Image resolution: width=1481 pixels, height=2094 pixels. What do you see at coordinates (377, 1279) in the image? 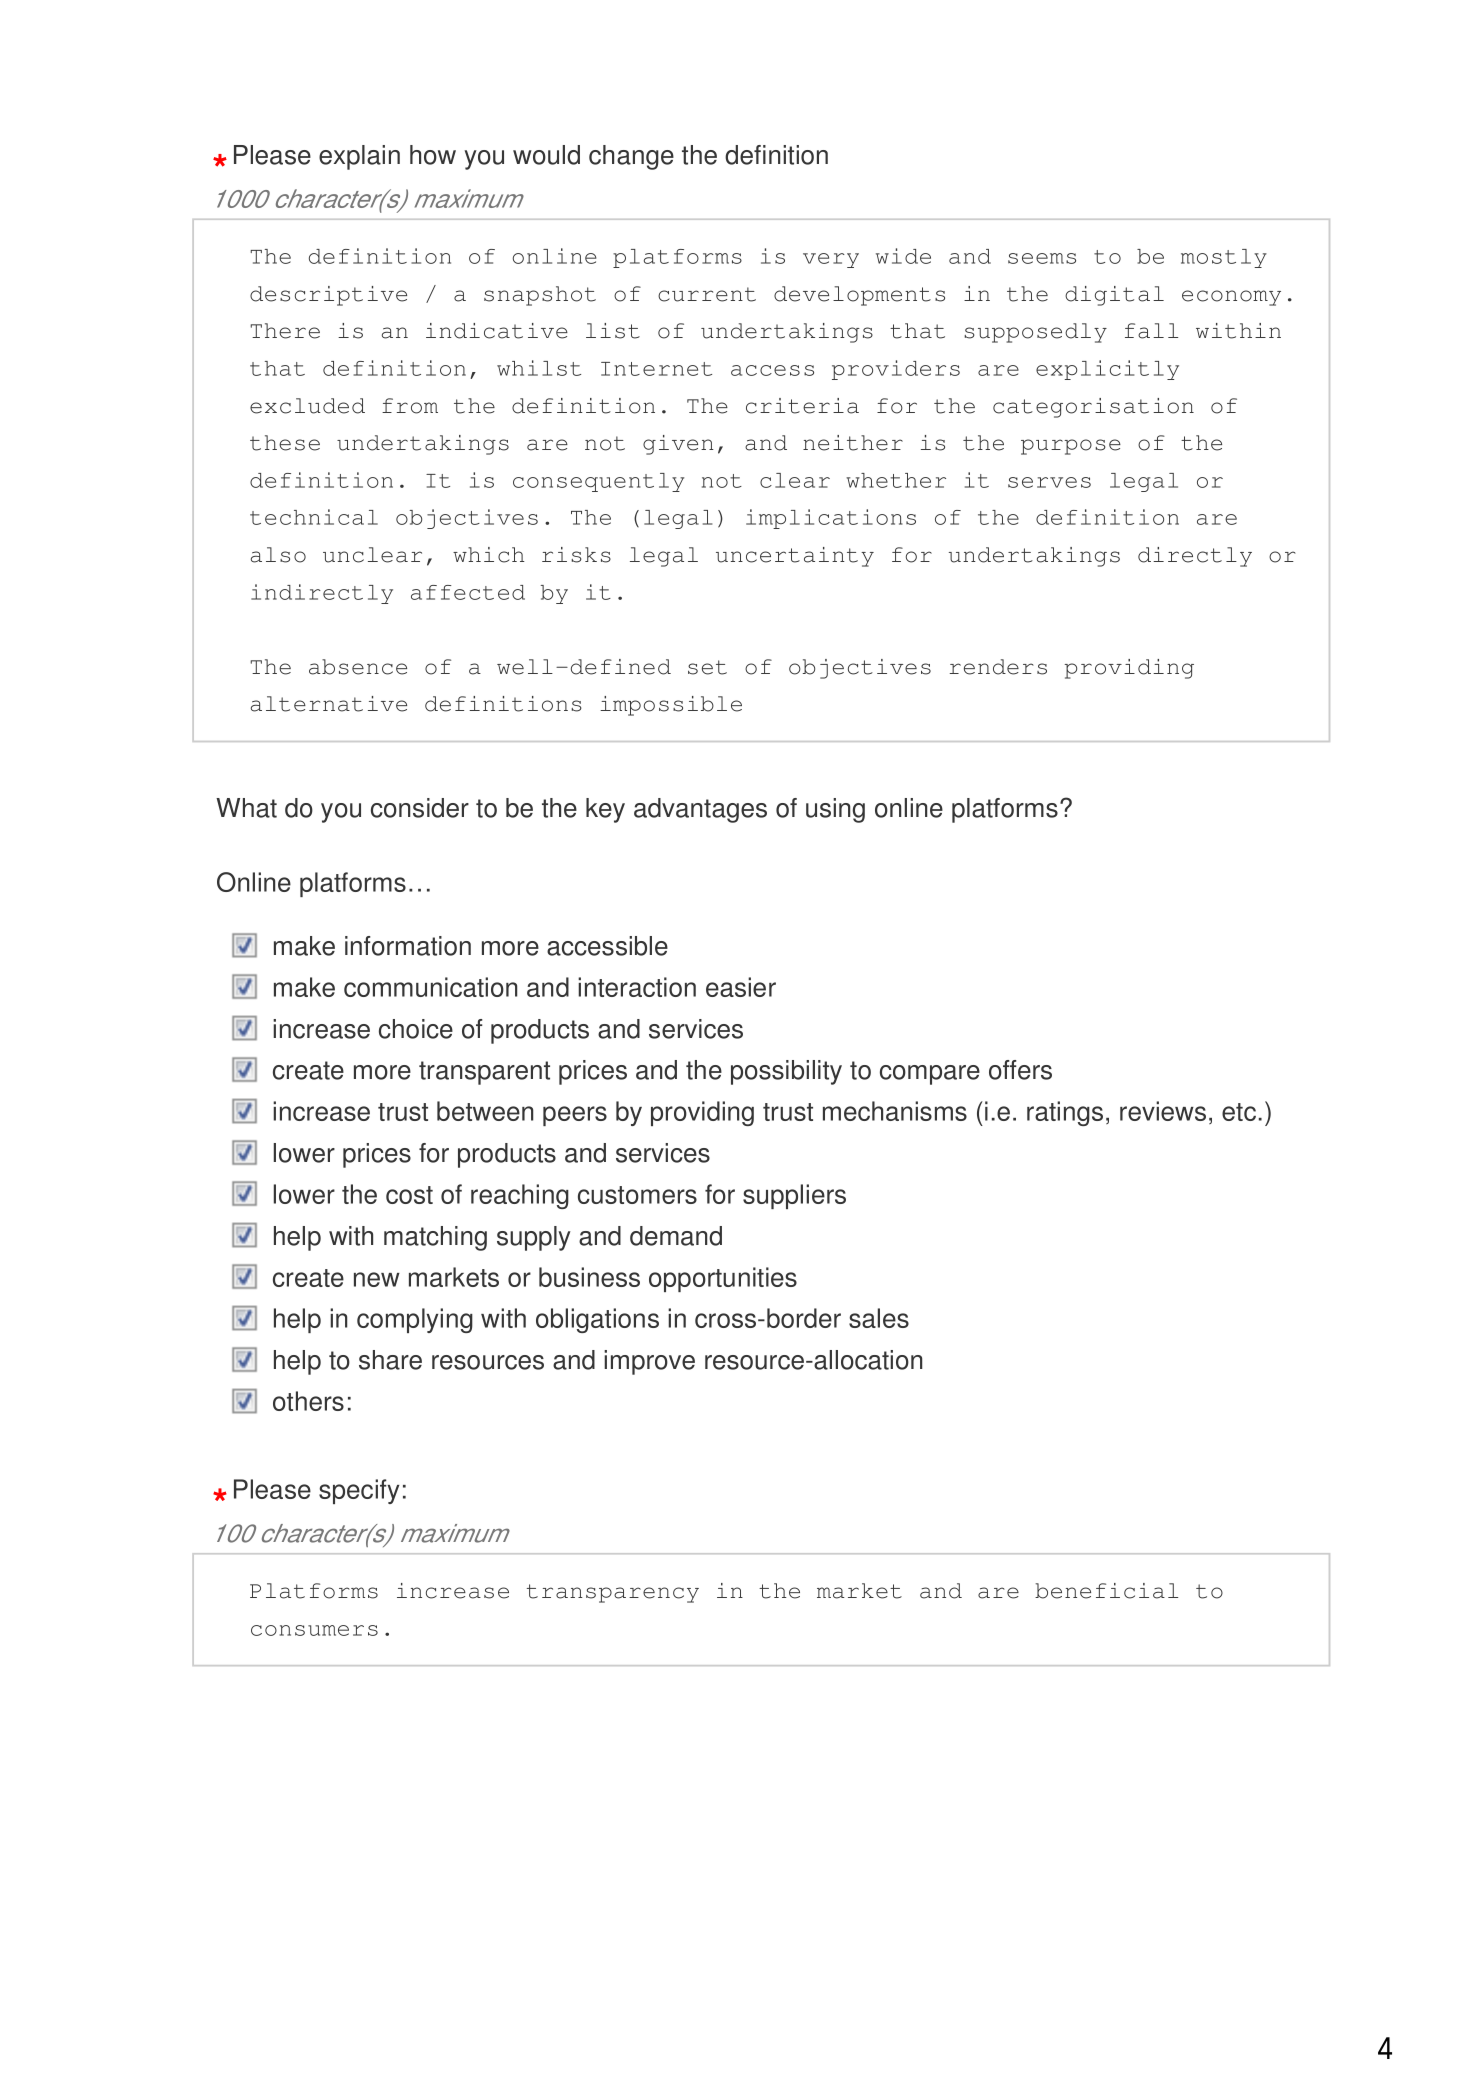
I see `new` at bounding box center [377, 1279].
